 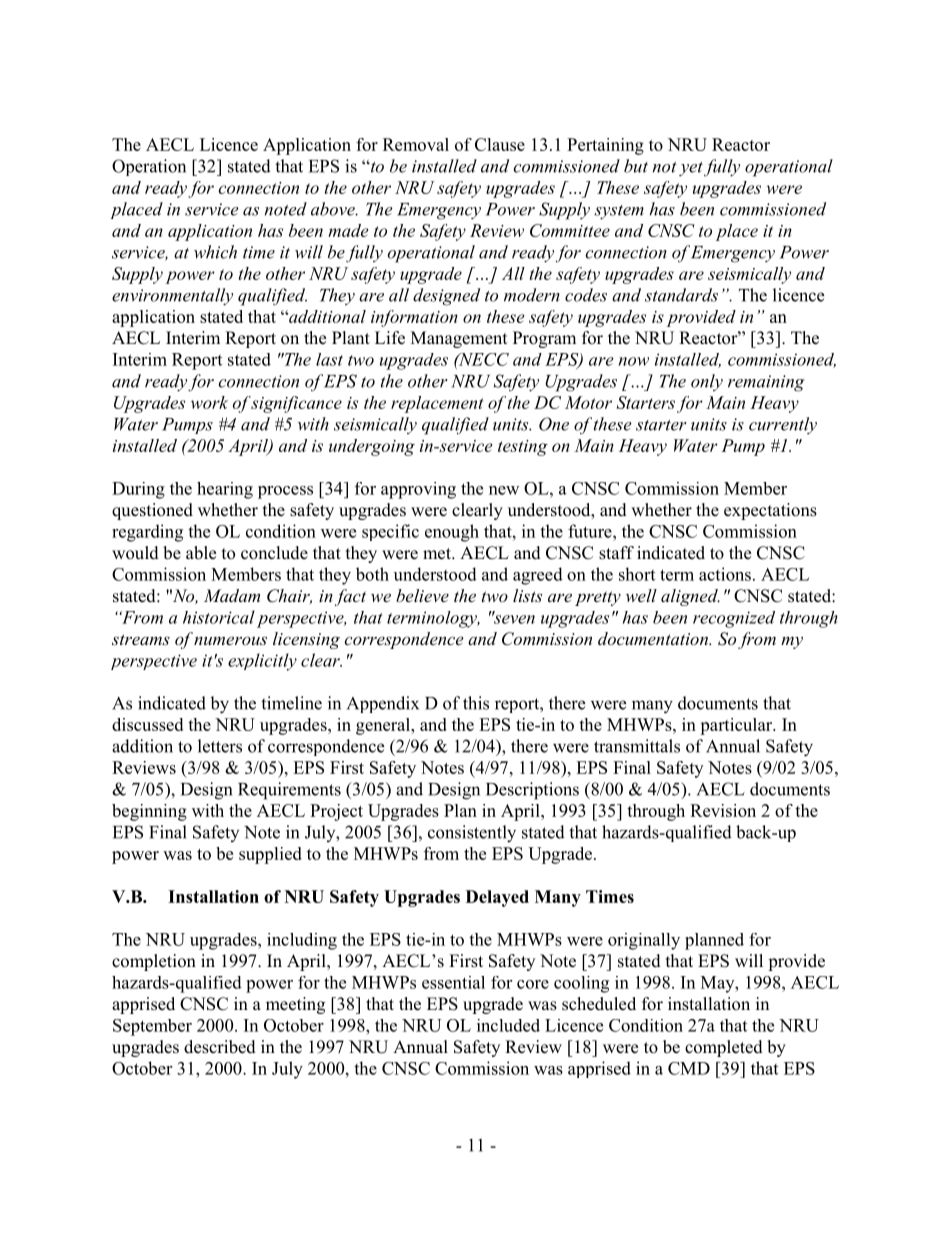 What do you see at coordinates (215, 252) in the document?
I see `which` at bounding box center [215, 252].
